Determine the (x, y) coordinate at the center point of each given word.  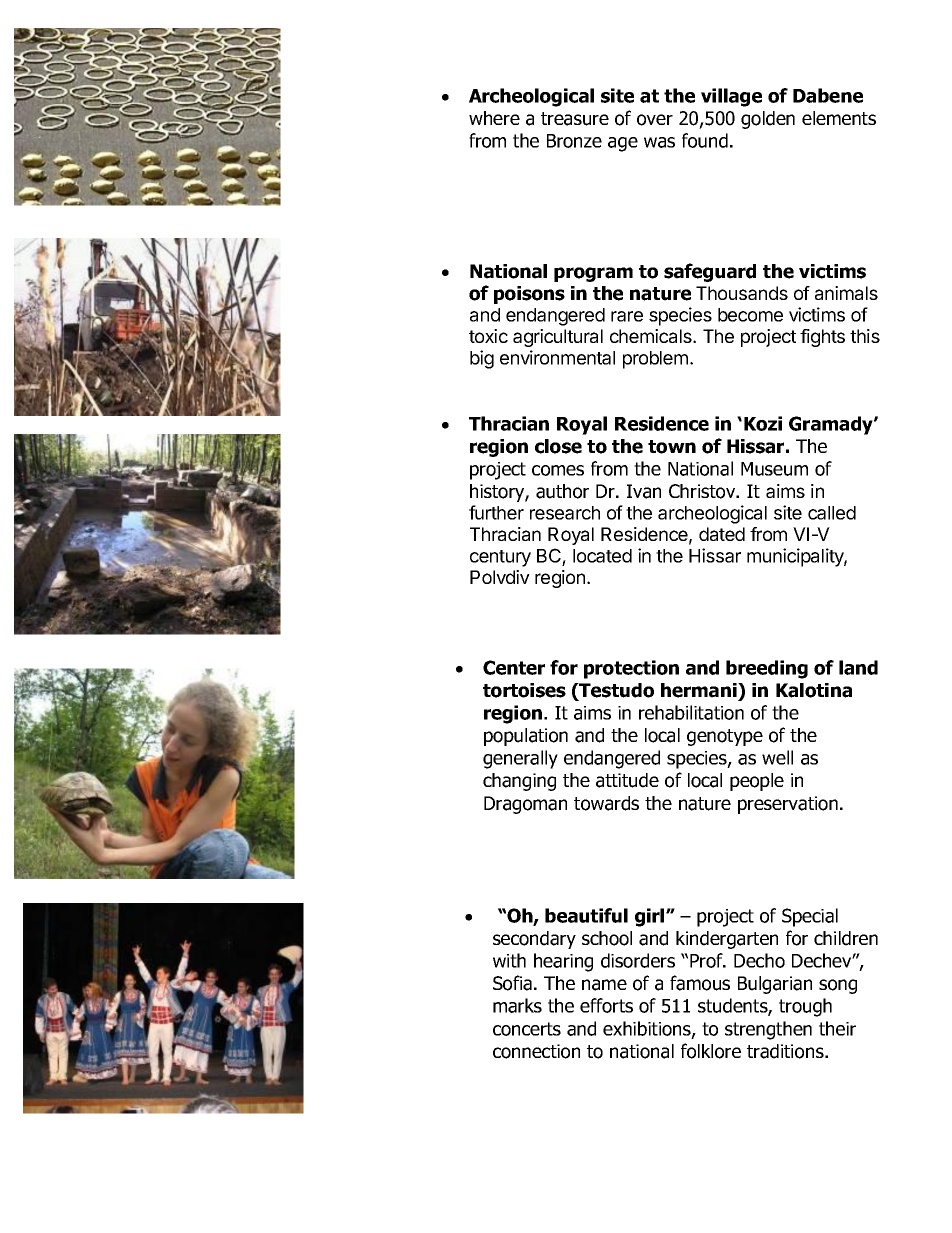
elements (839, 118)
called (832, 513)
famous (700, 983)
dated (722, 534)
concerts (527, 1029)
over (655, 120)
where (494, 118)
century (500, 558)
